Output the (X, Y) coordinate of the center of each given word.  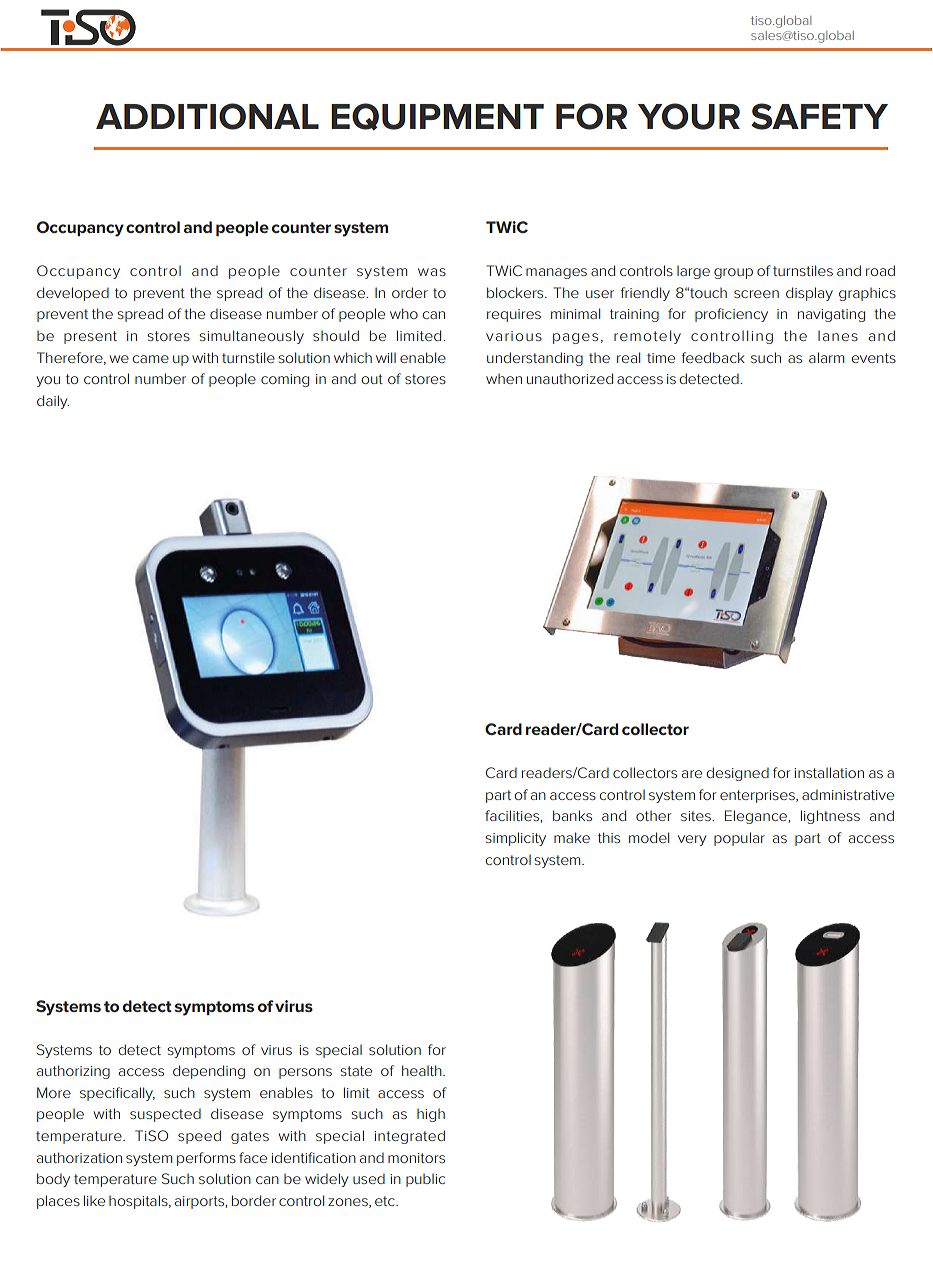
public (425, 1180)
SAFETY (819, 116)
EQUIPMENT (437, 117)
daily (53, 402)
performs (206, 1159)
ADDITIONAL (207, 116)
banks (572, 815)
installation (829, 772)
